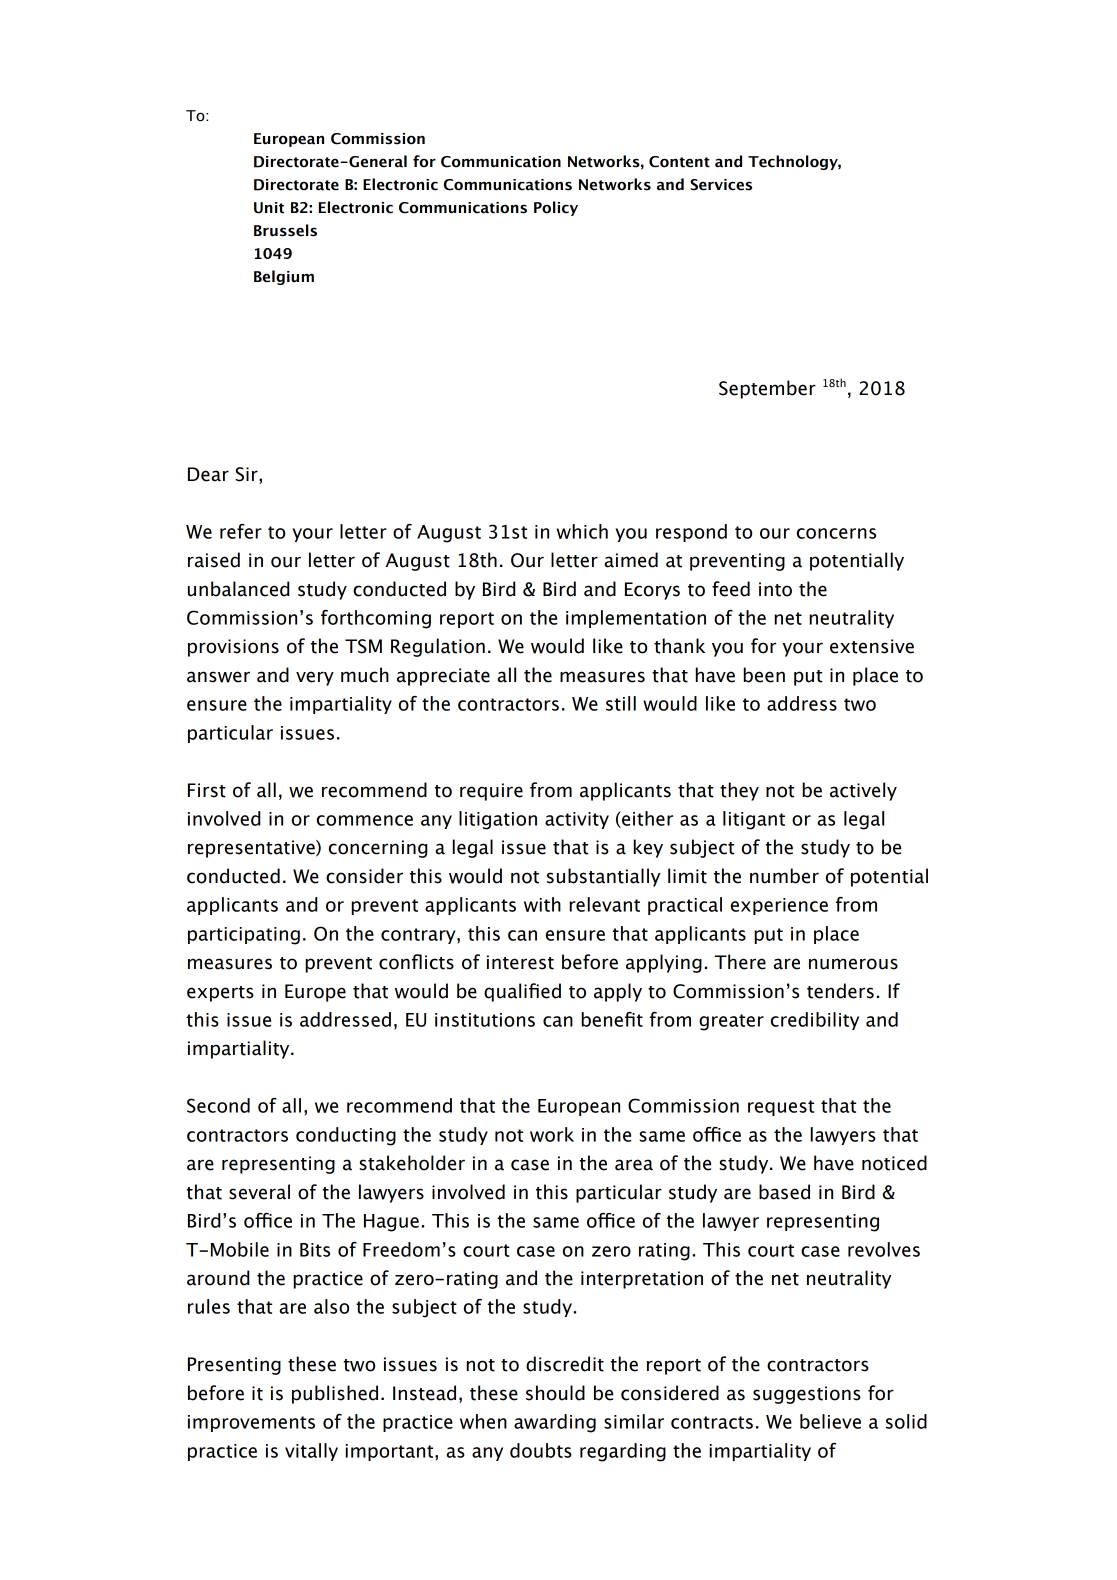  What do you see at coordinates (346, 1136) in the screenshot?
I see `conducting` at bounding box center [346, 1136].
